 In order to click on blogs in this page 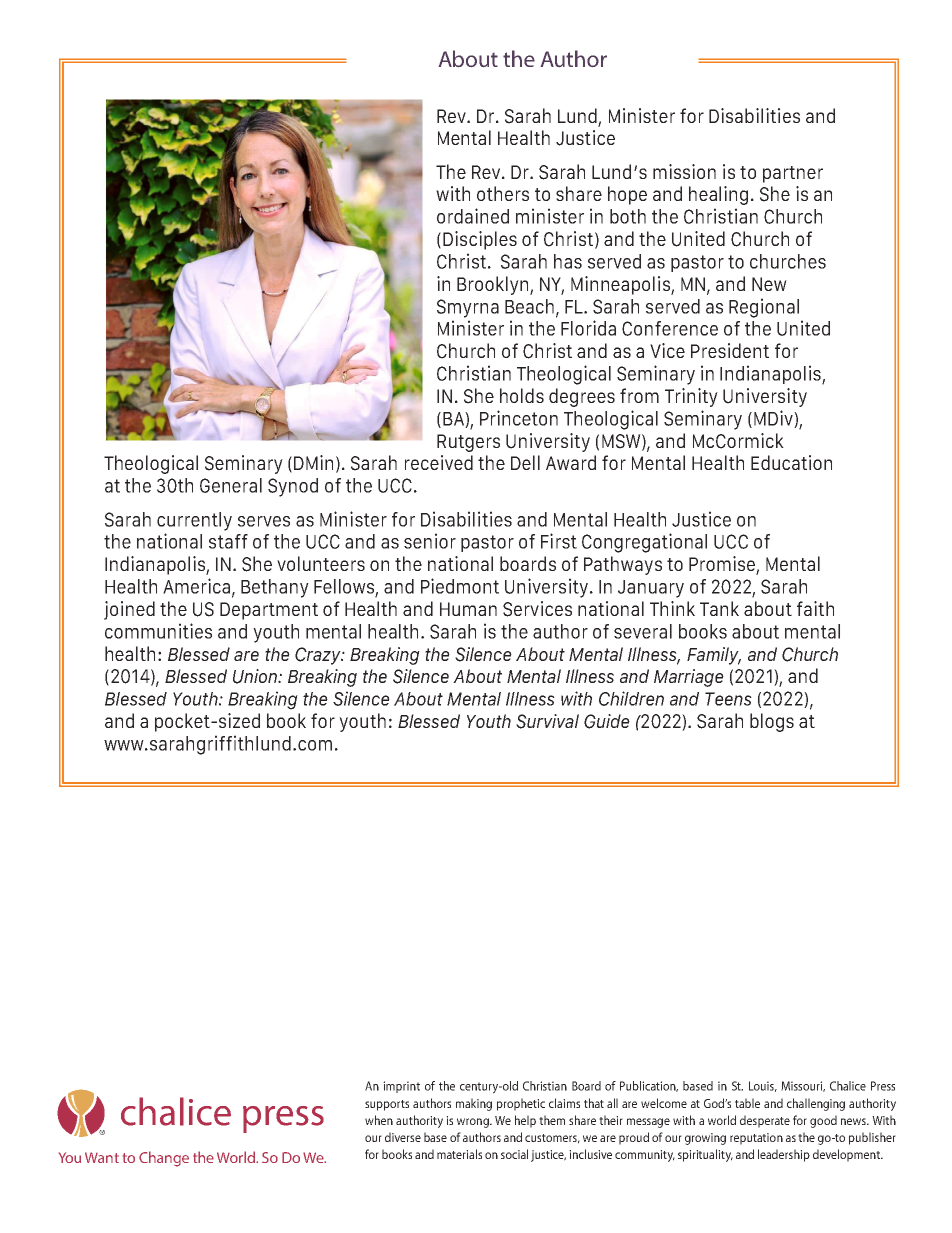, I will do `click(772, 722)`.
